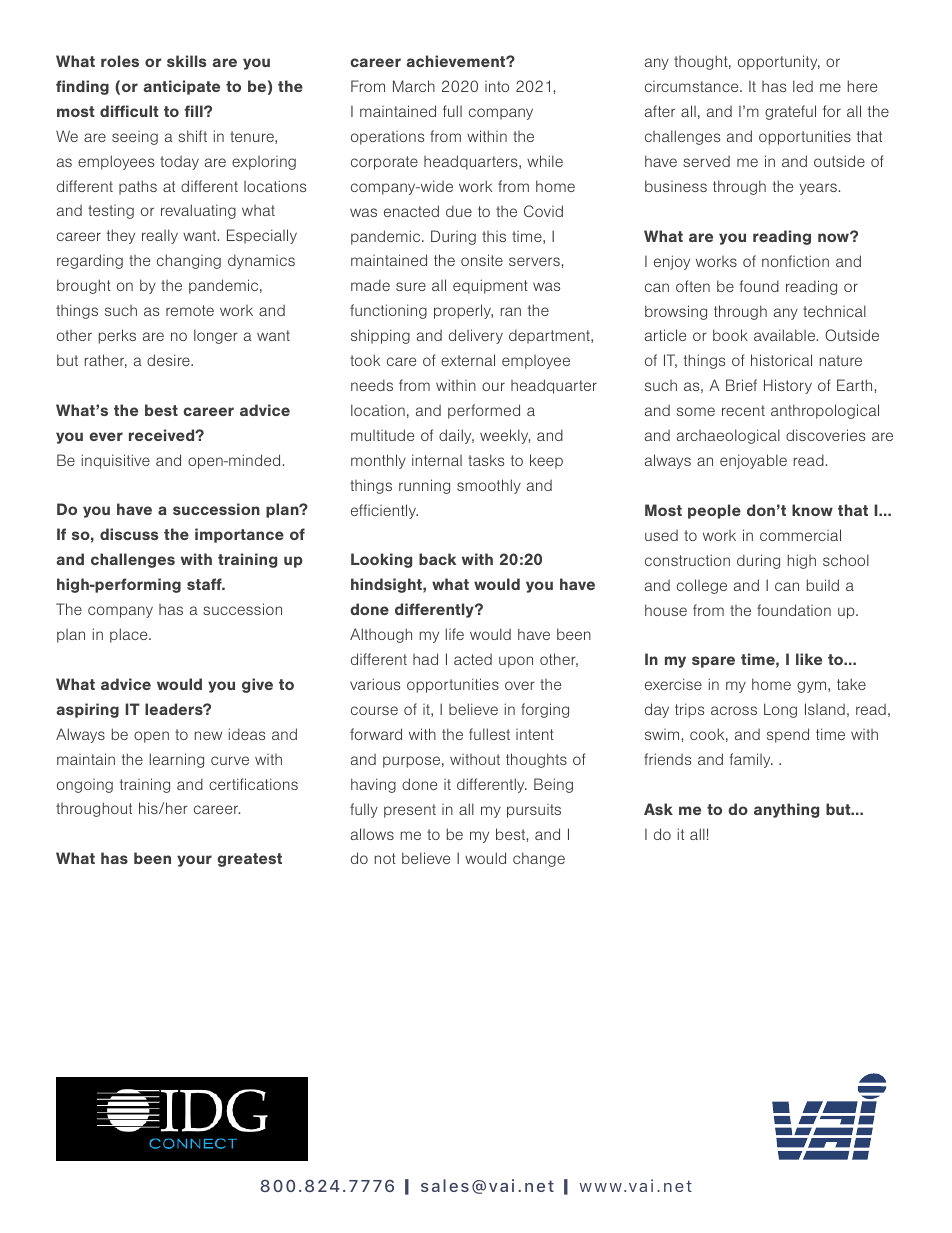  What do you see at coordinates (497, 86) in the image?
I see `into` at bounding box center [497, 86].
